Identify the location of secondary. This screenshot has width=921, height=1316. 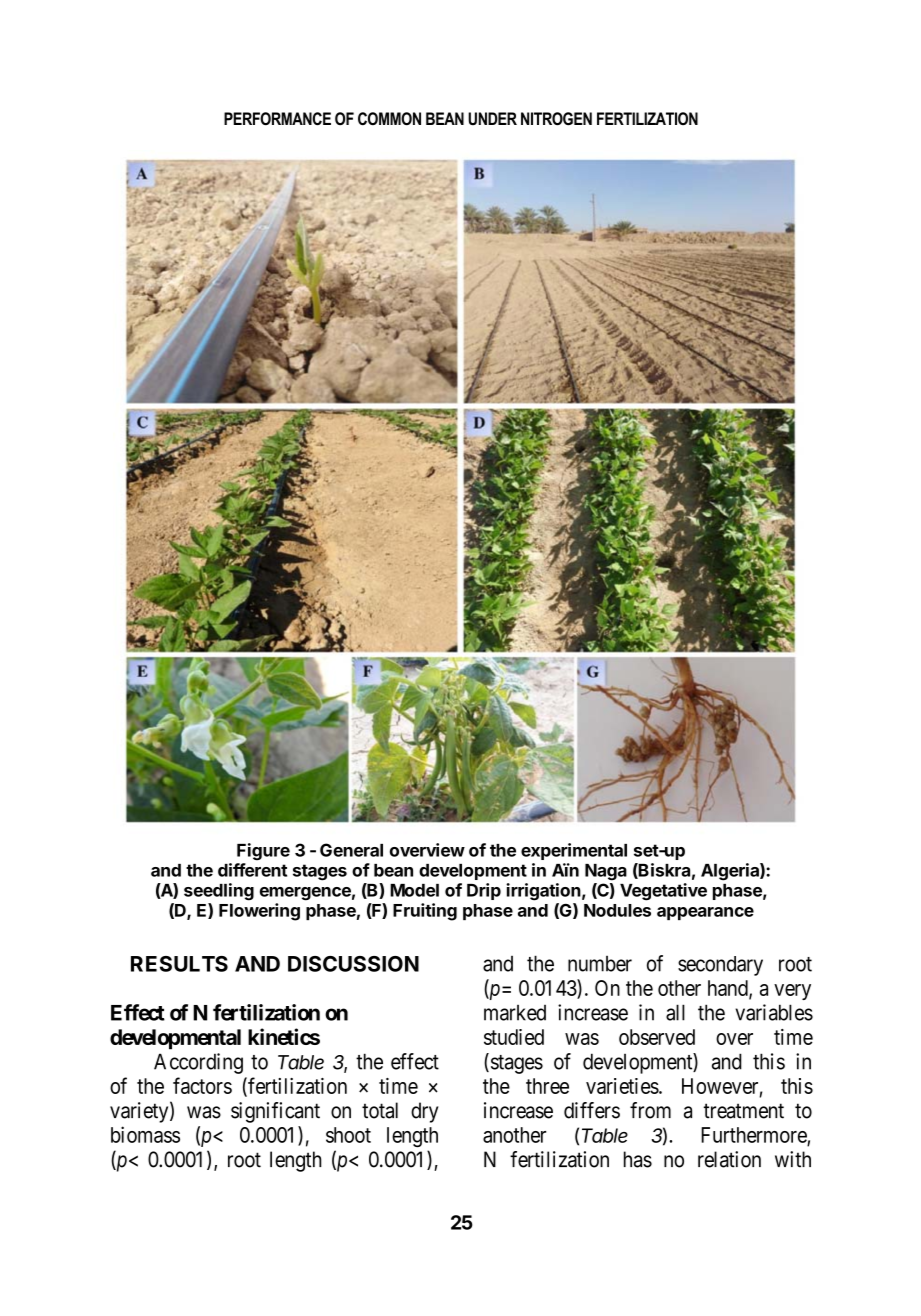
(720, 966).
